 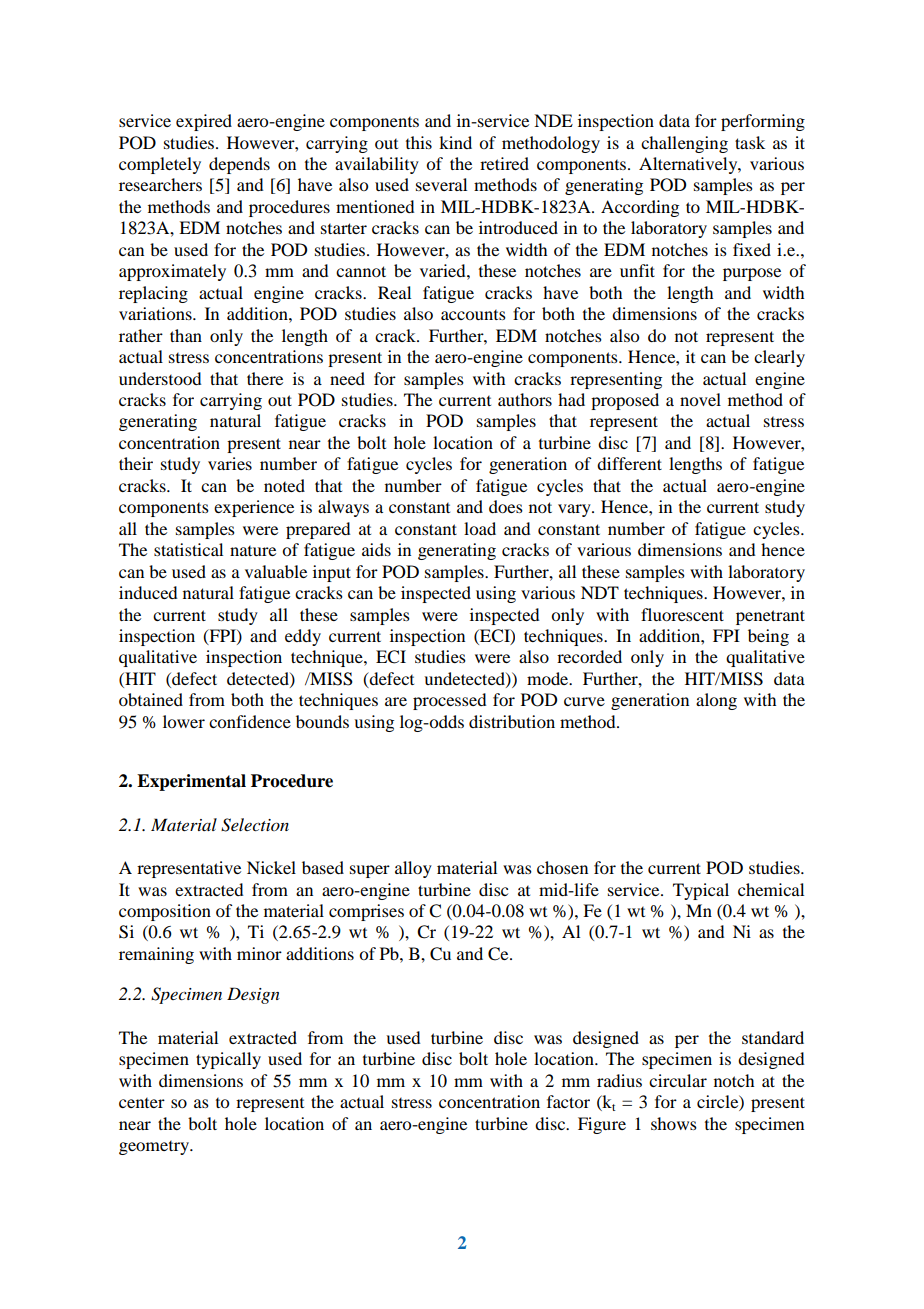 I want to click on different, so click(x=629, y=463).
